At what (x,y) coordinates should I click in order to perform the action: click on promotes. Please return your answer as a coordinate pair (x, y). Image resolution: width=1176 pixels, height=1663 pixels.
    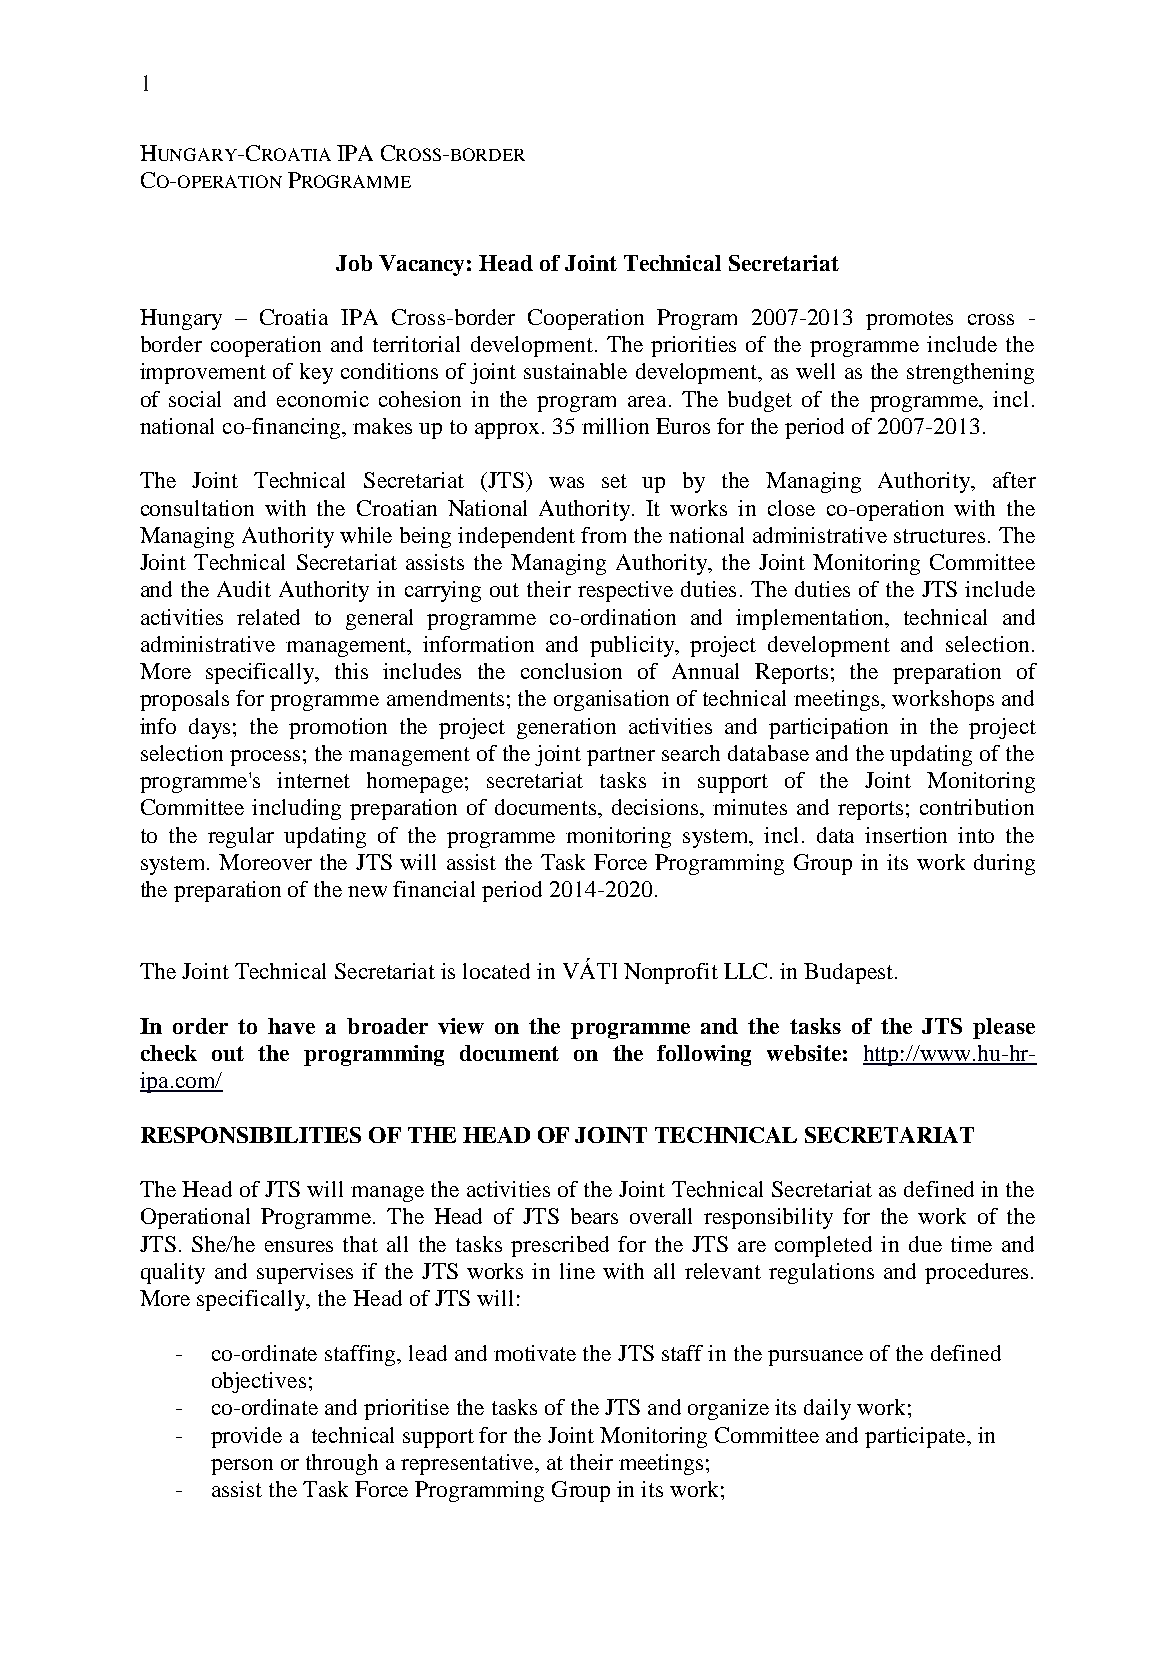
    Looking at the image, I should click on (909, 320).
